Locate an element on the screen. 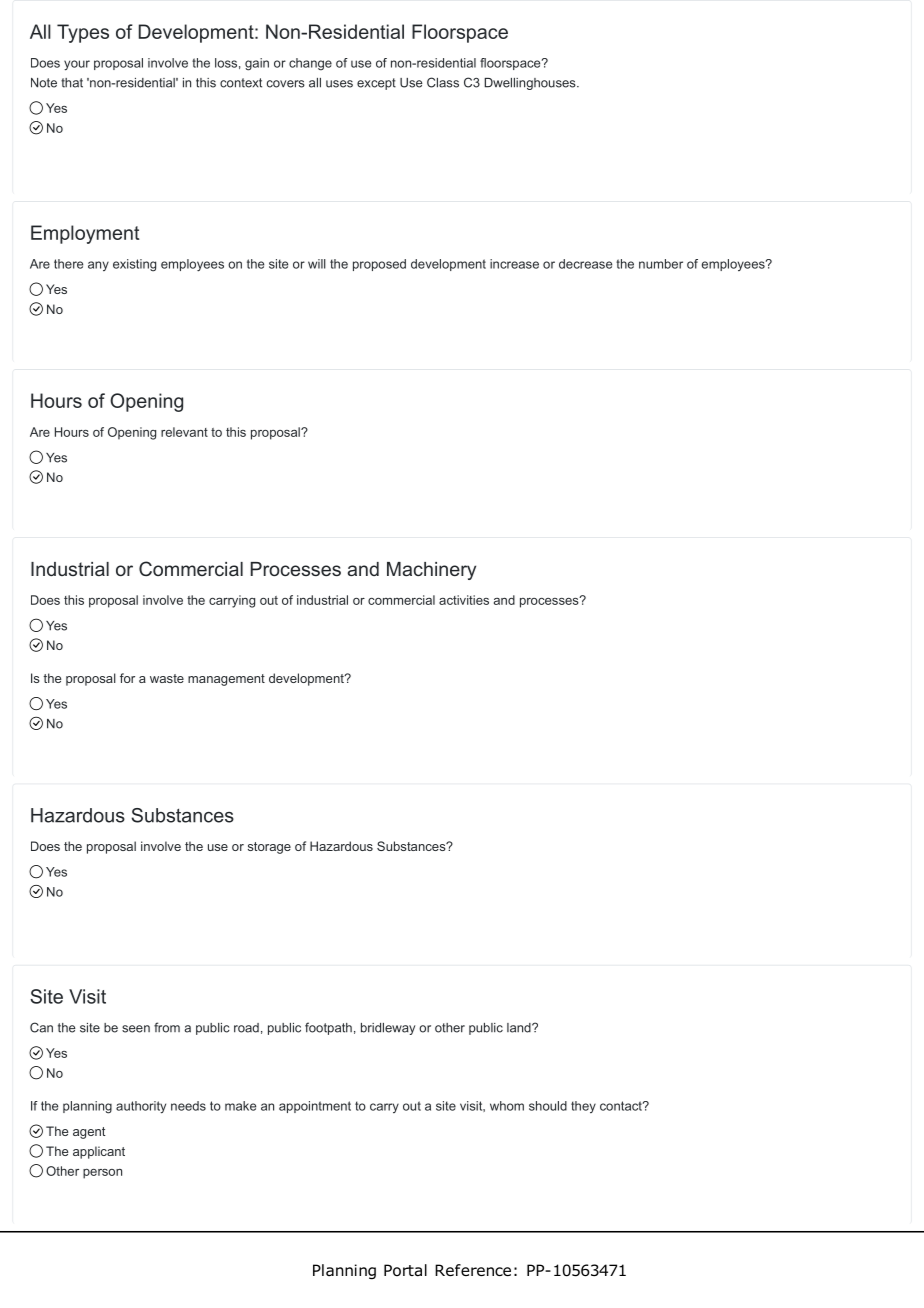  Machinery is located at coordinates (431, 571).
